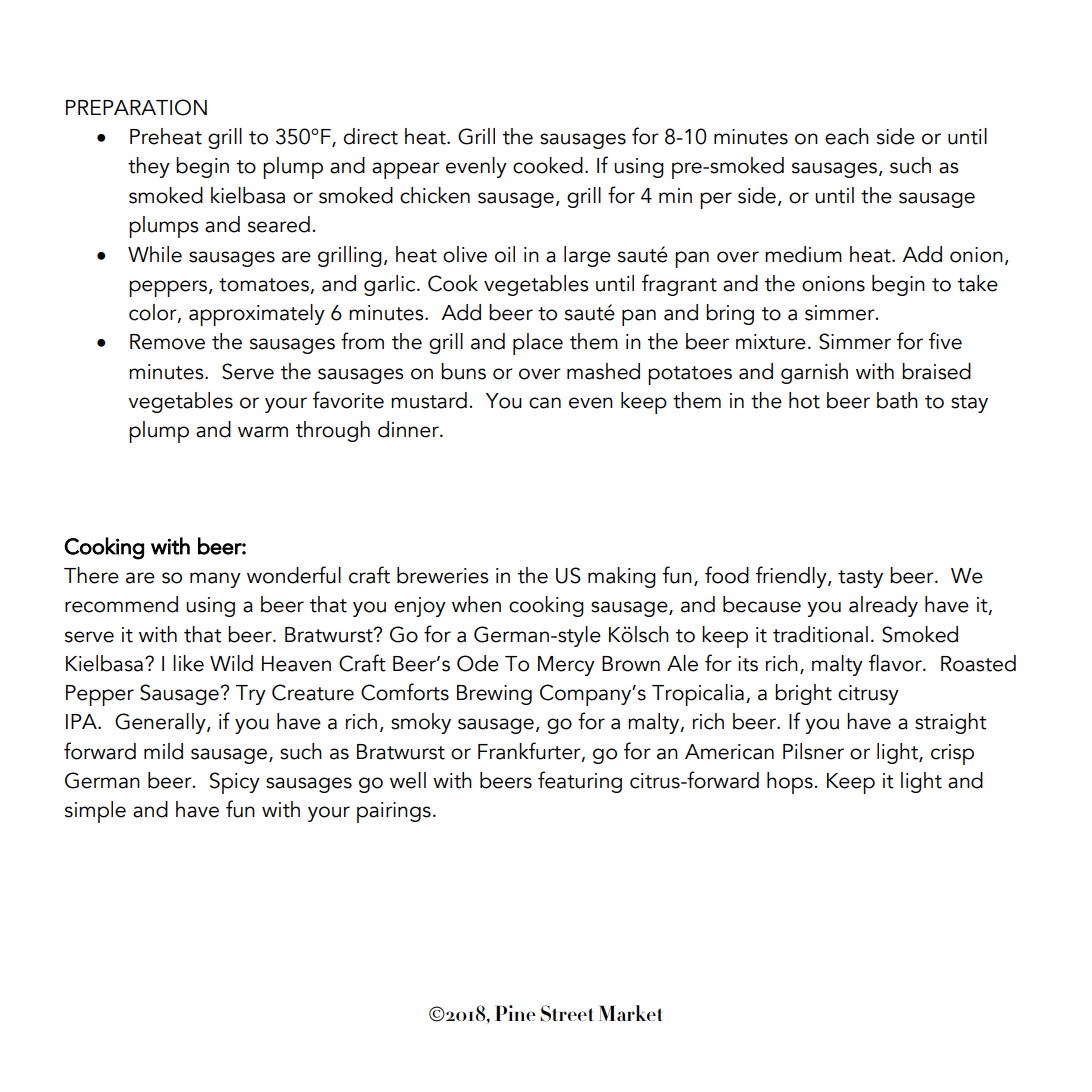  Describe the element at coordinates (406, 170) in the page. I see `appear` at that location.
